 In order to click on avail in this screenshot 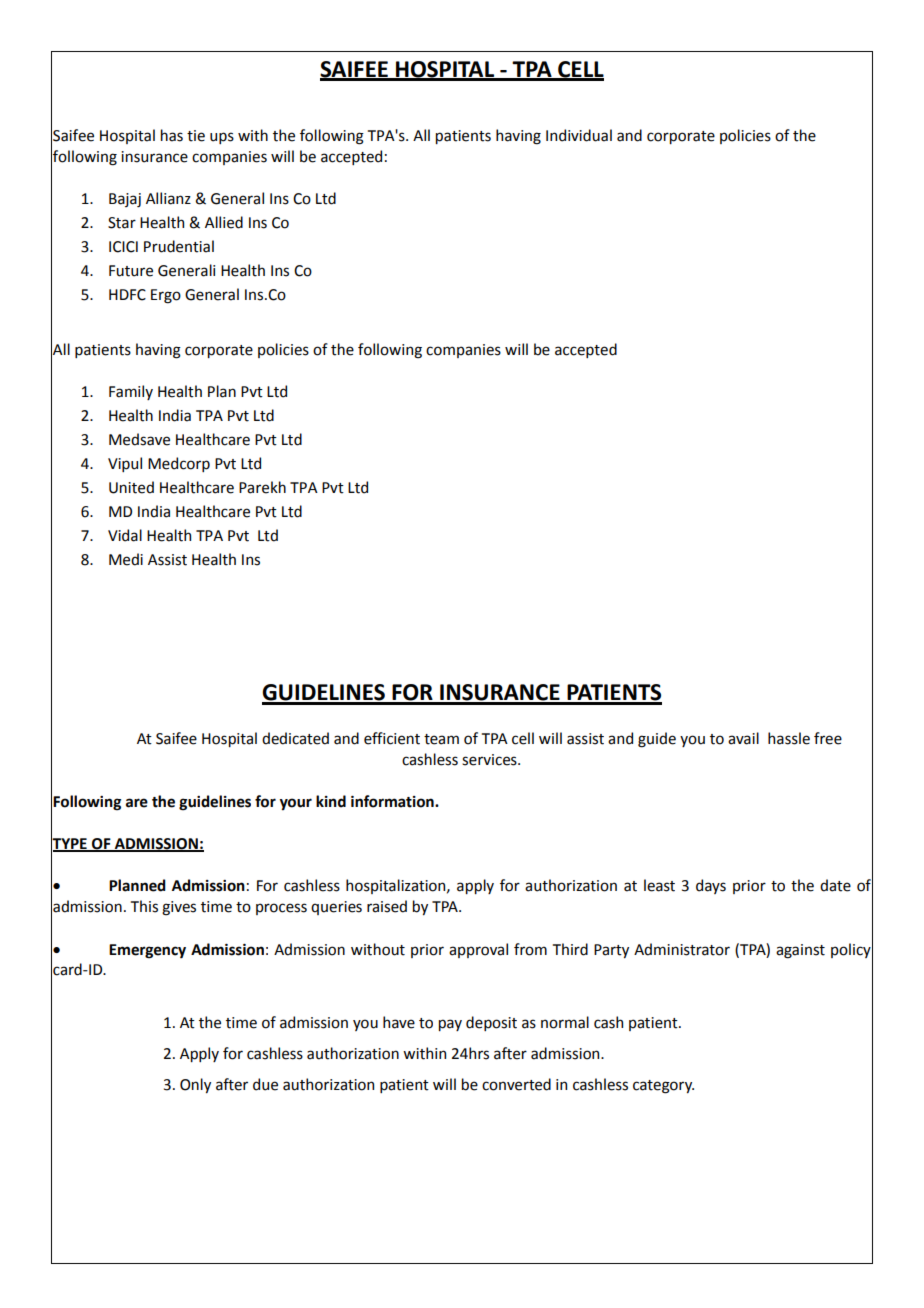, I will do `click(743, 738)`.
